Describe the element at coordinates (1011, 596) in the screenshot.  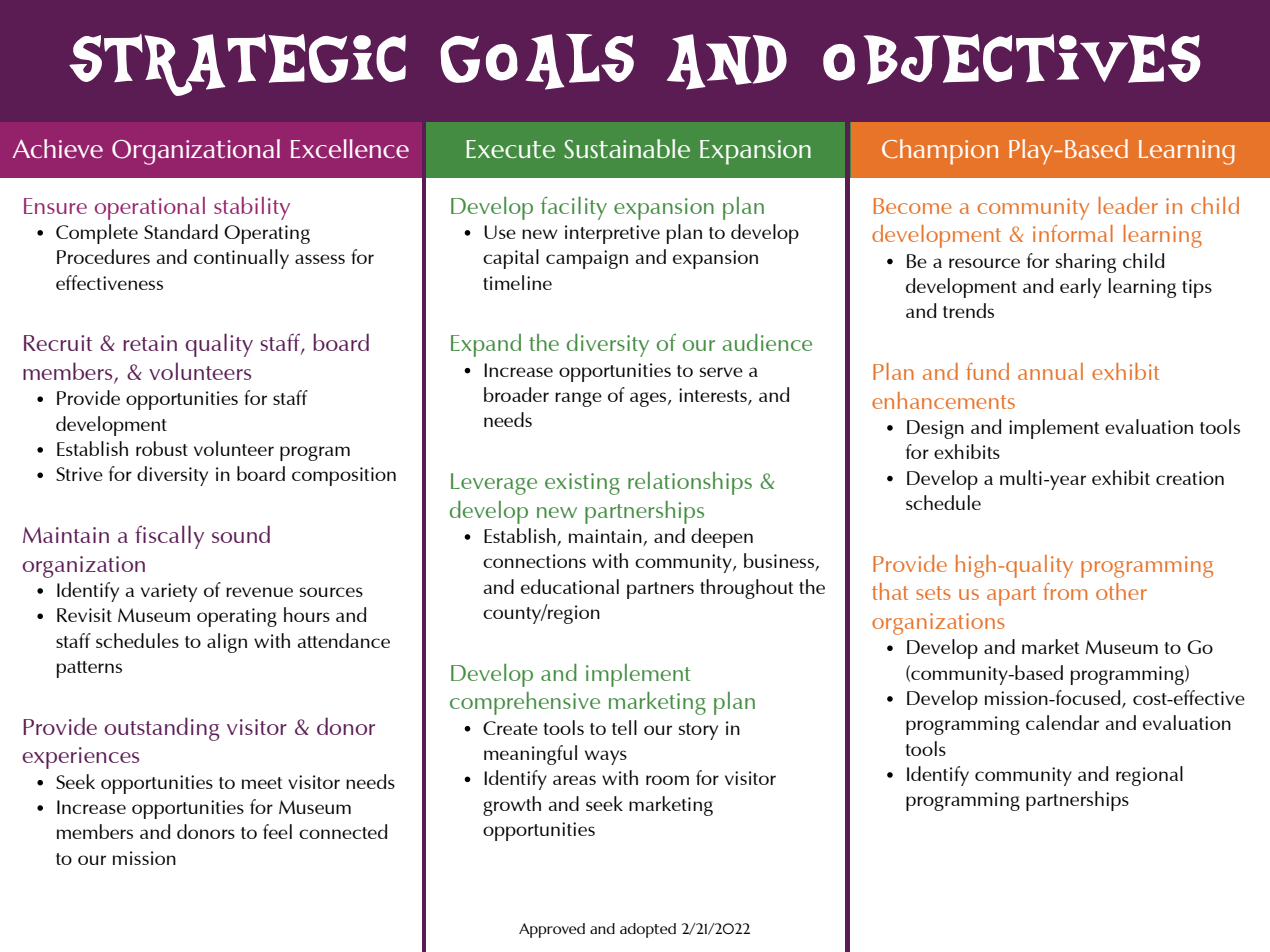
I see `apart` at that location.
